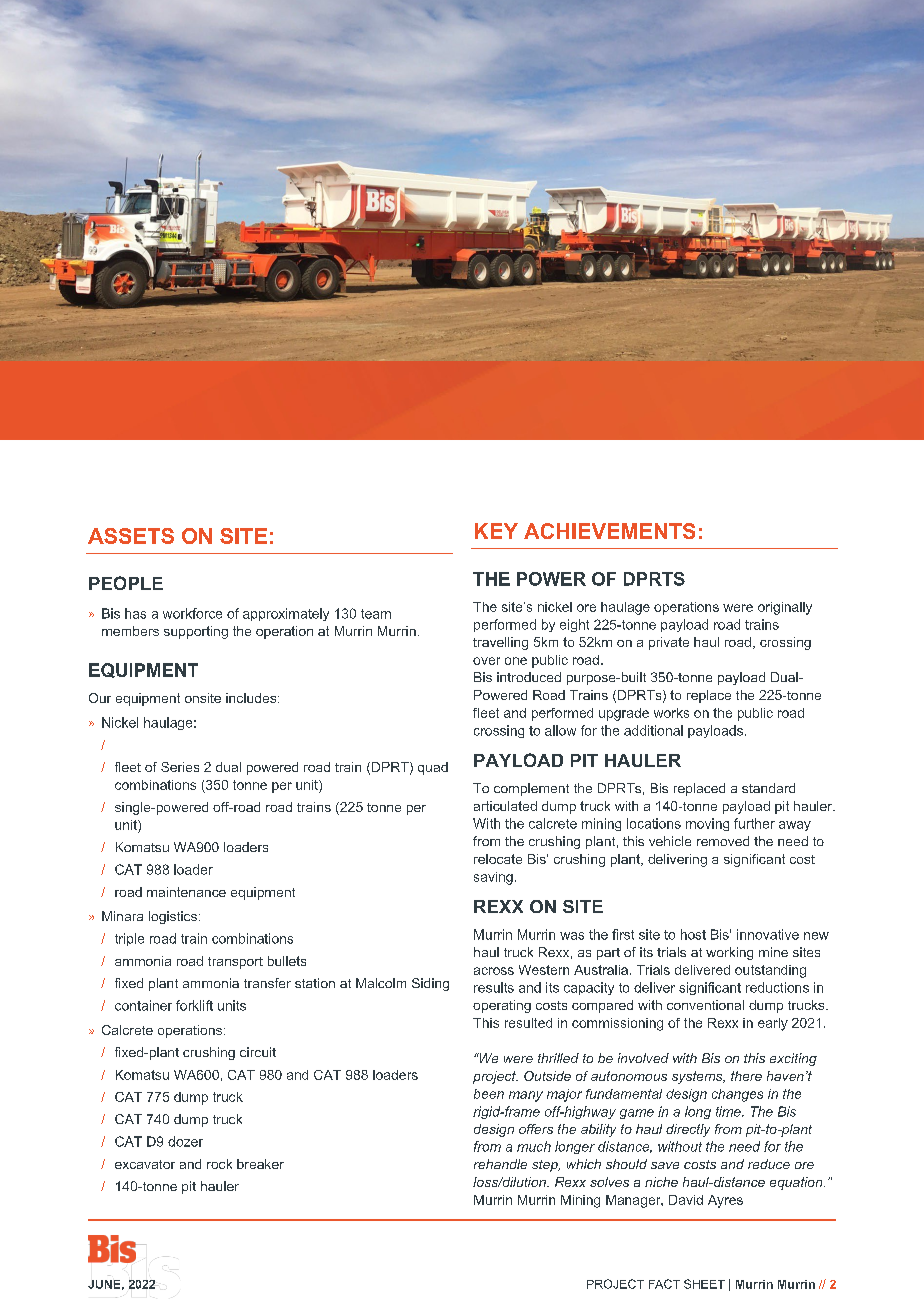  I want to click on rock, so click(219, 1164).
